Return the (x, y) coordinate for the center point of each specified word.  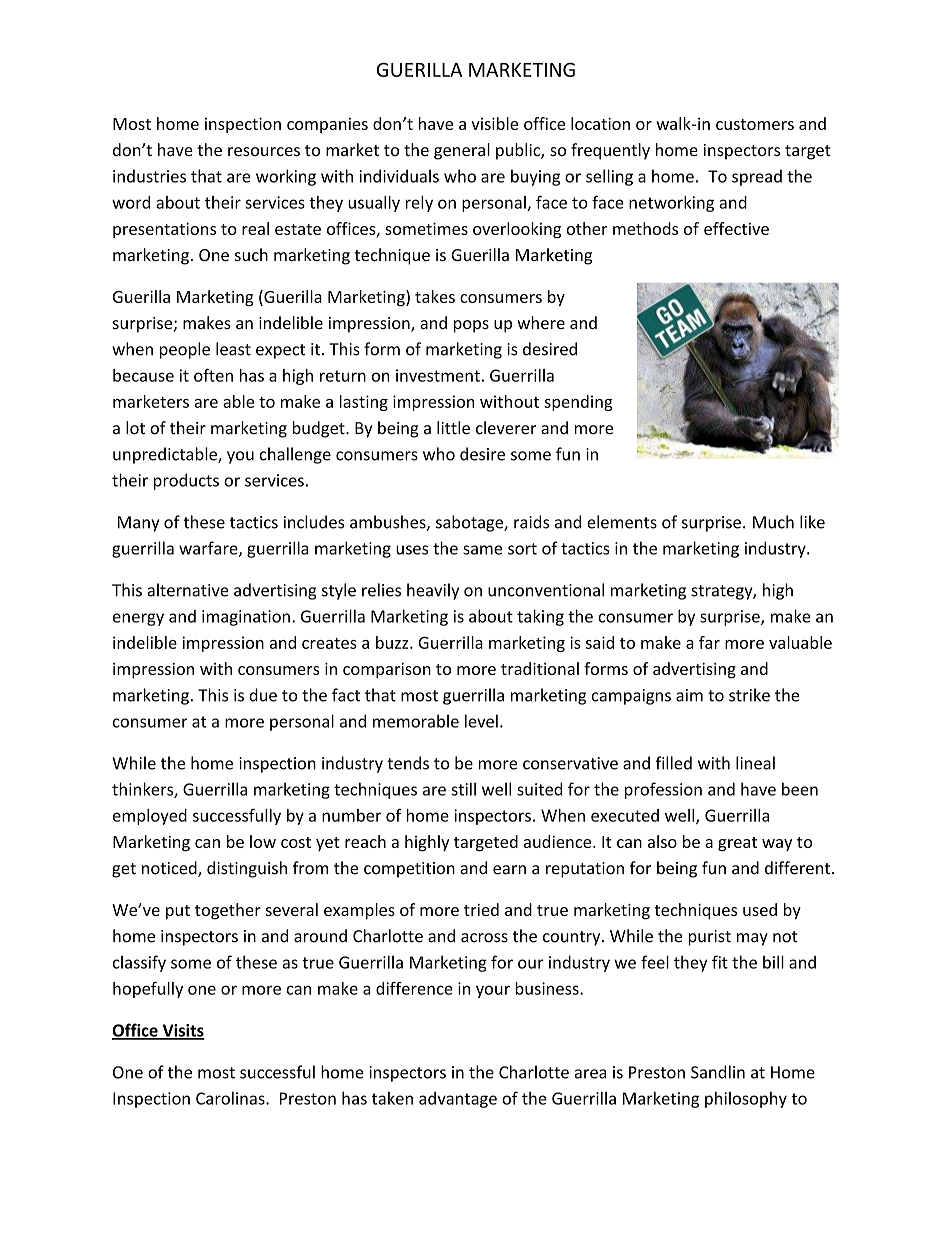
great (737, 844)
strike (749, 695)
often (213, 375)
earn (509, 870)
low (263, 841)
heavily (433, 591)
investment (438, 375)
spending (578, 403)
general (462, 151)
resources (264, 152)
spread (757, 177)
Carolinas (231, 1098)
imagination (246, 618)
